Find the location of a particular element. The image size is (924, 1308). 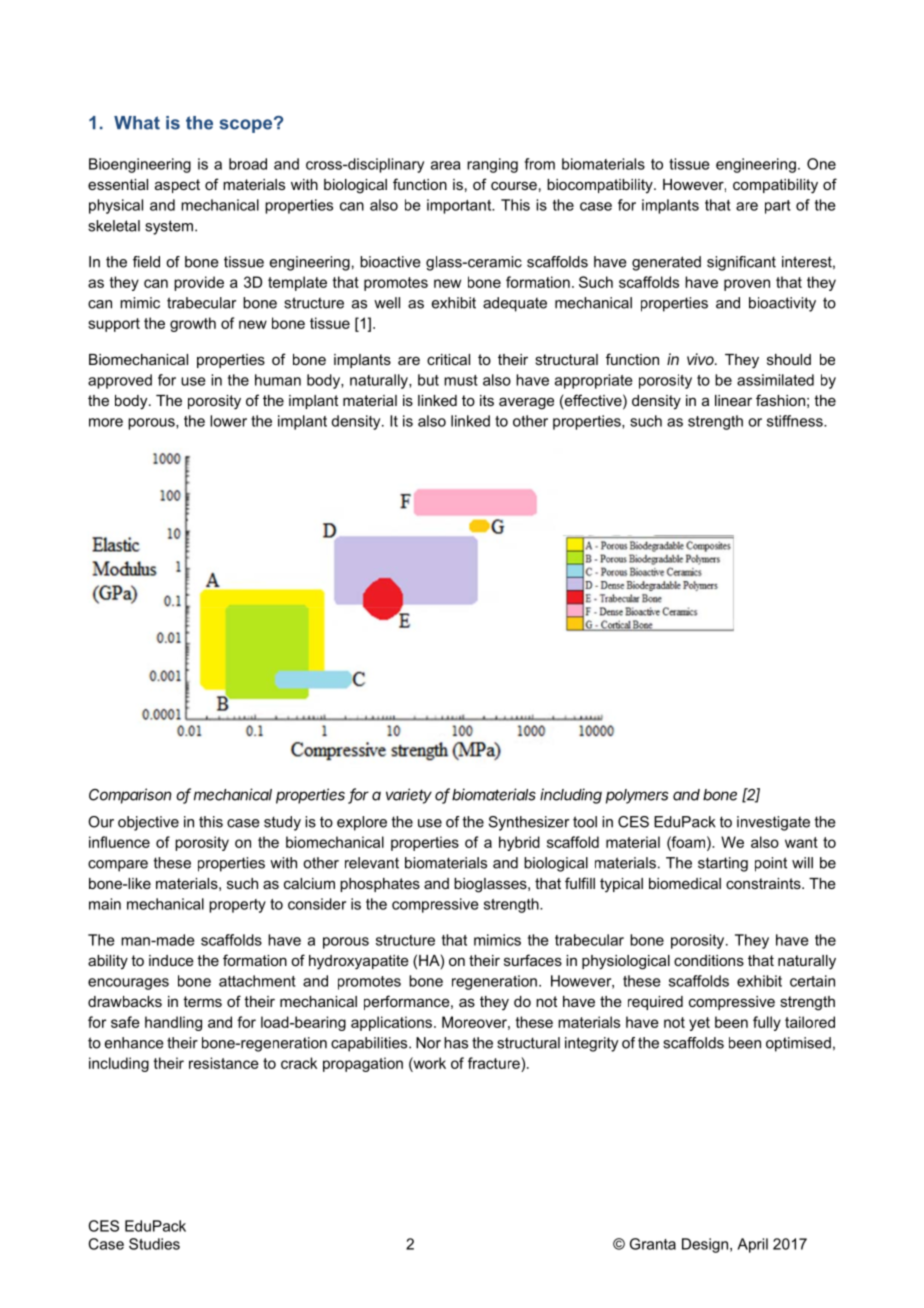

part is located at coordinates (778, 207).
